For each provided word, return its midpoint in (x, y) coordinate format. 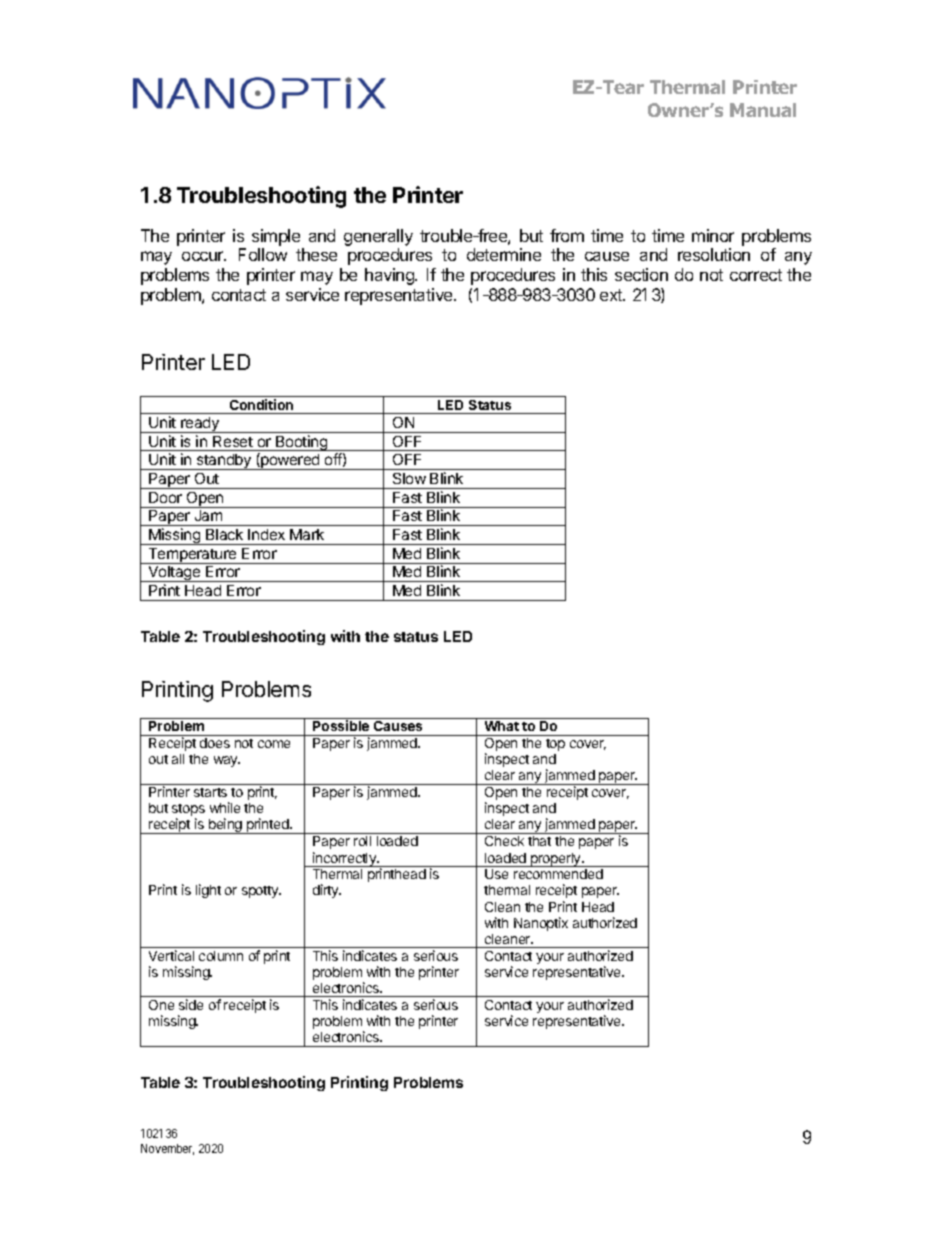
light (208, 891)
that (539, 841)
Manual (763, 110)
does (215, 743)
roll (362, 841)
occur (204, 256)
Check (504, 841)
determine (504, 254)
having (390, 276)
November (167, 1149)
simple (276, 237)
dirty (327, 891)
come (274, 744)
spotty (261, 892)
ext (612, 295)
